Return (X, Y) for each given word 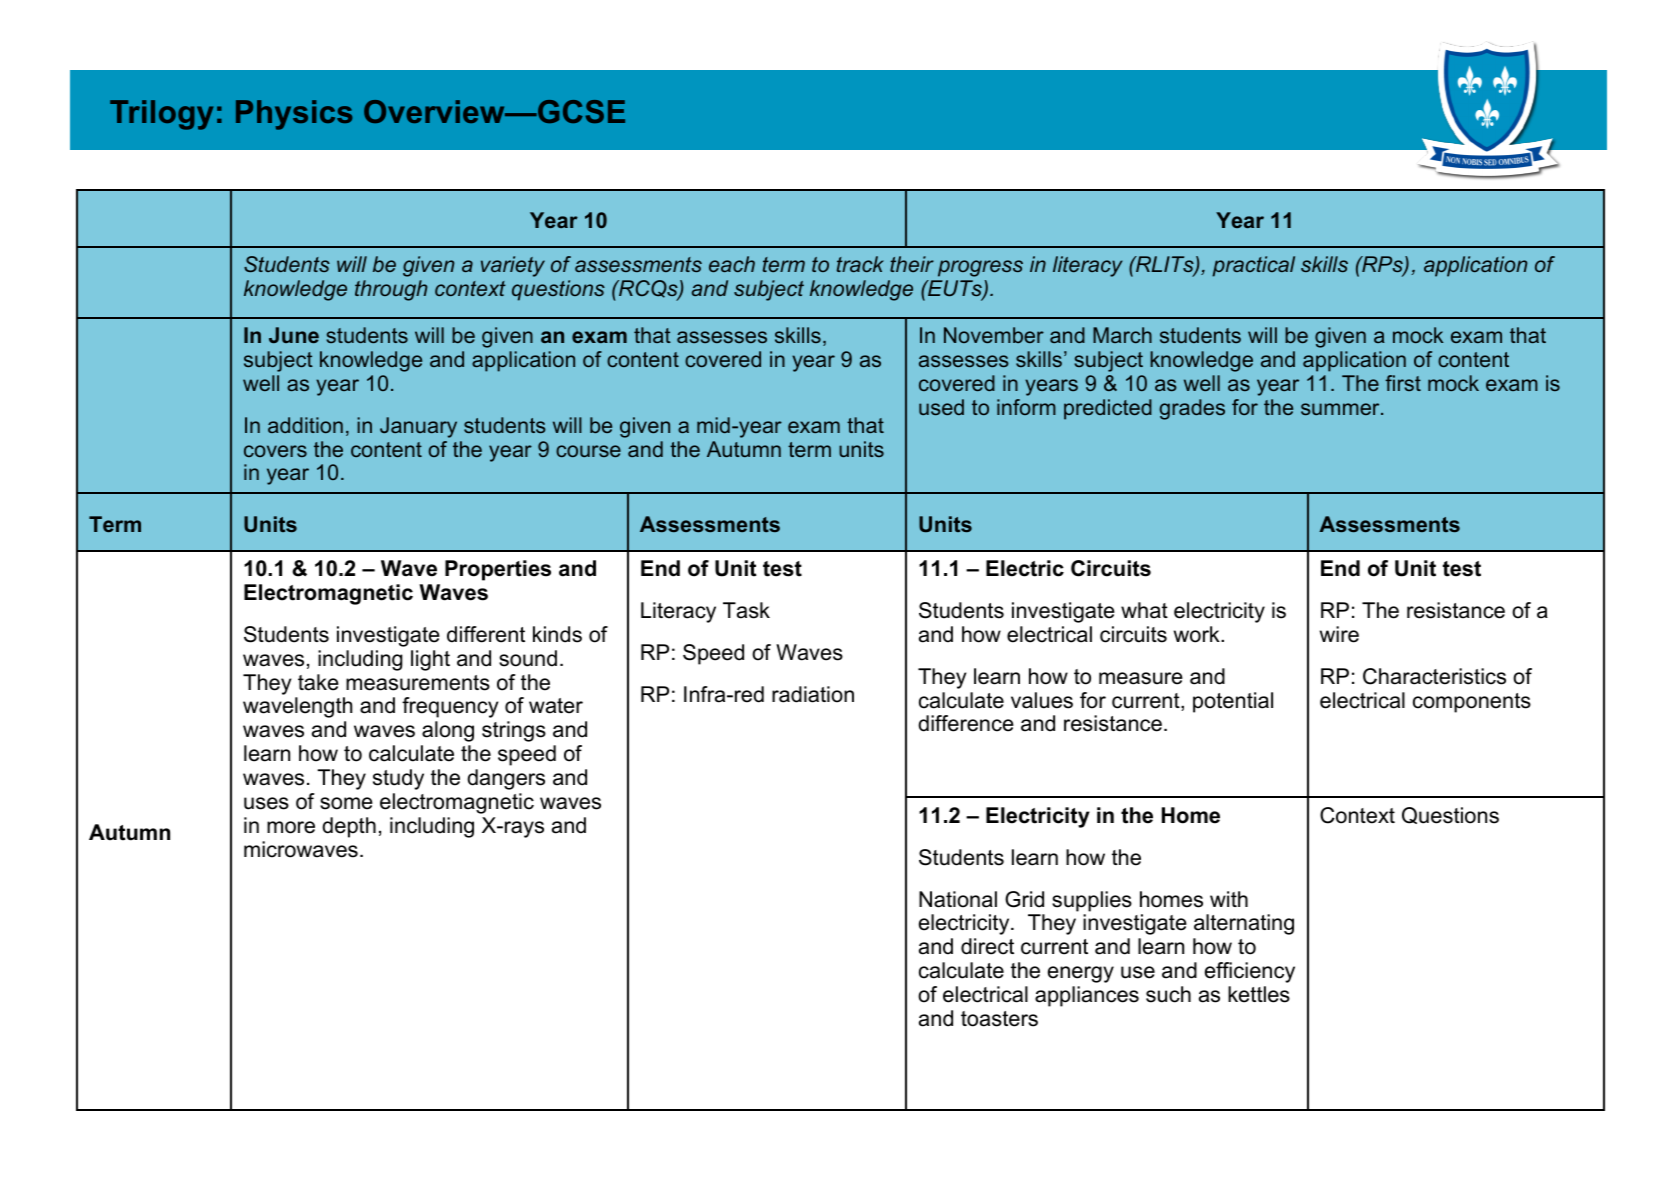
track (860, 264)
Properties (498, 570)
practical (1253, 266)
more (291, 827)
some (346, 803)
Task (746, 610)
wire (1339, 634)
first (1403, 383)
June (294, 335)
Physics (294, 115)
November (994, 335)
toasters (999, 1019)
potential (1233, 702)
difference (966, 723)
